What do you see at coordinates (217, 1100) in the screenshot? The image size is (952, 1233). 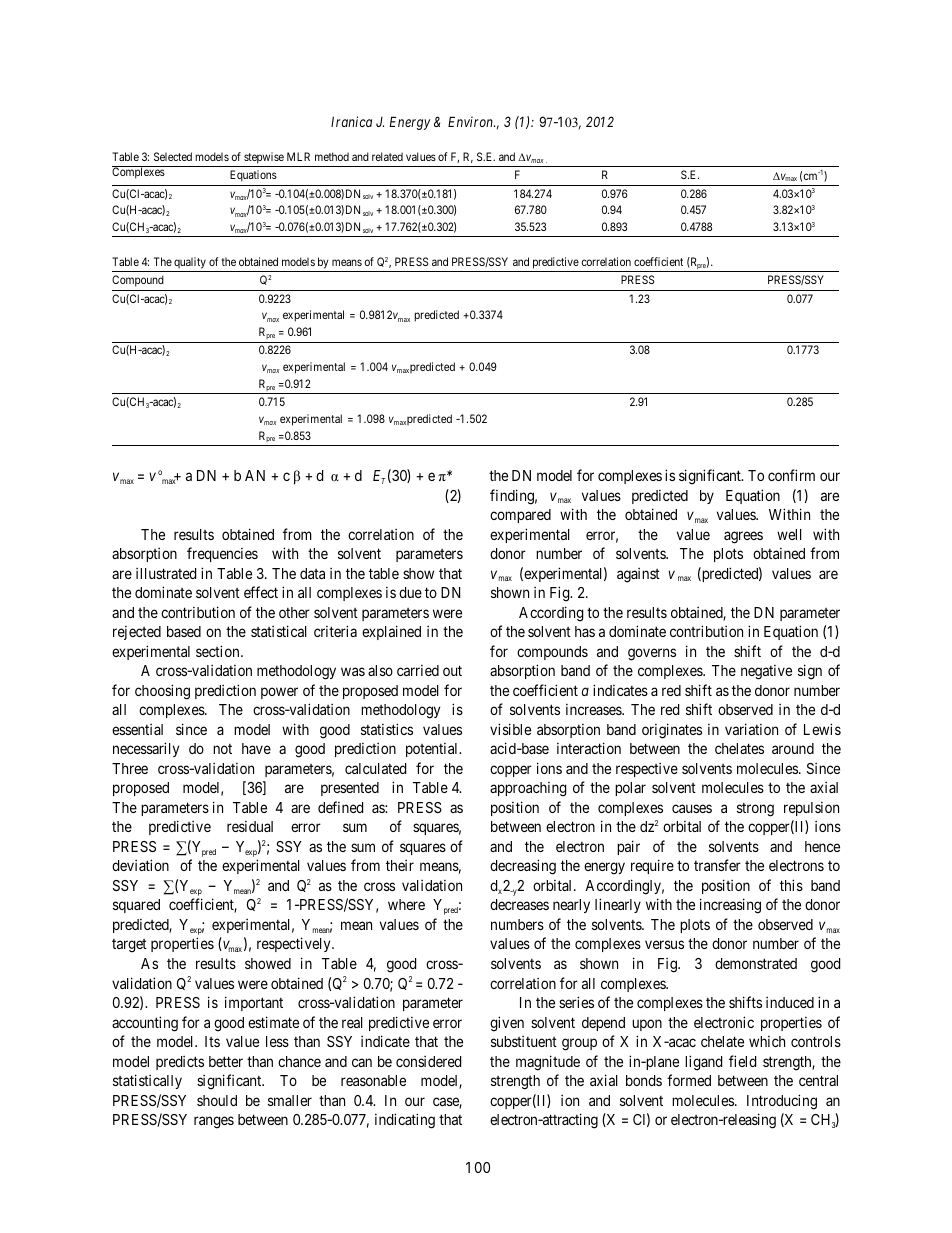 I see `should` at bounding box center [217, 1100].
